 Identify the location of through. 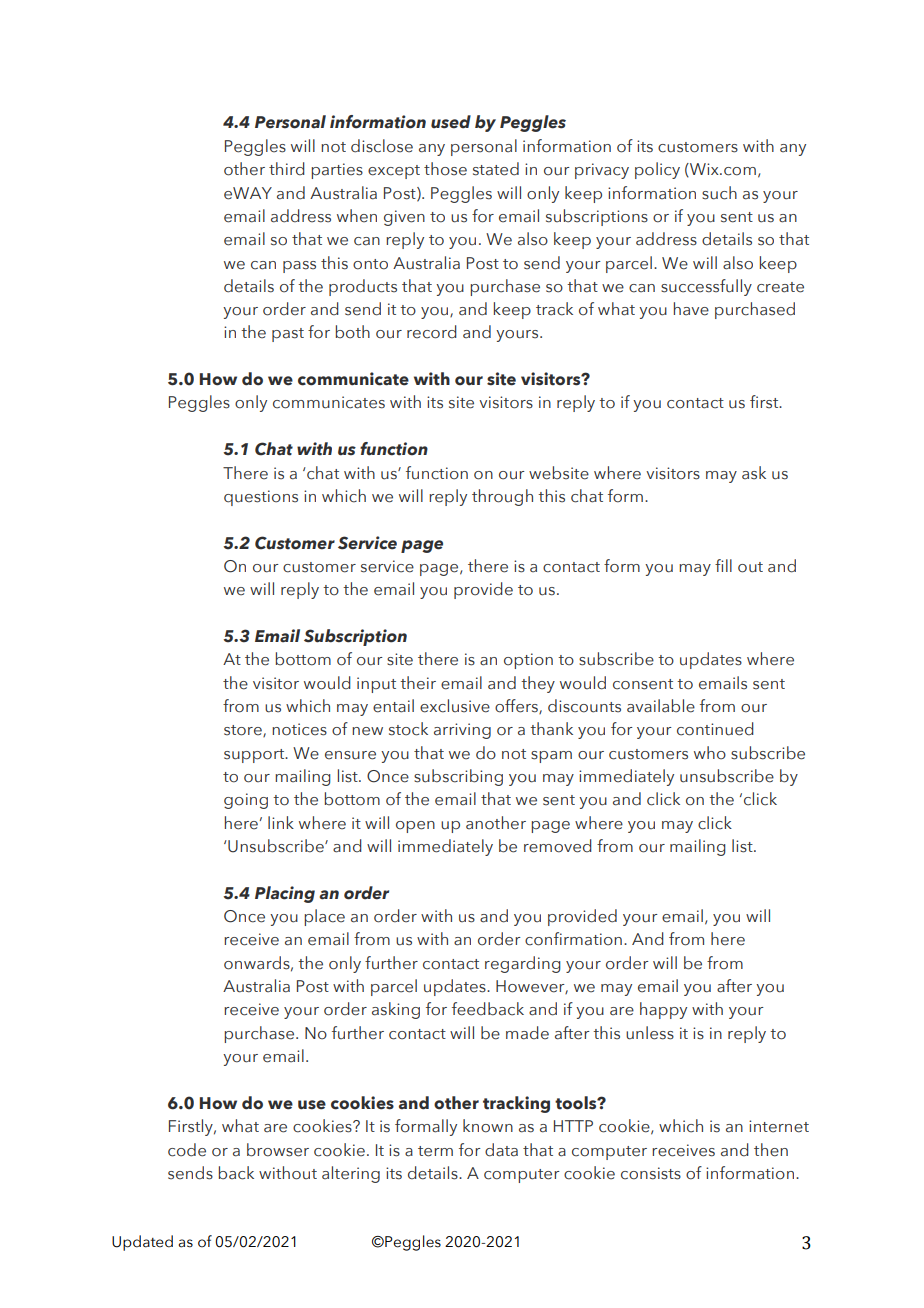
(502, 497).
